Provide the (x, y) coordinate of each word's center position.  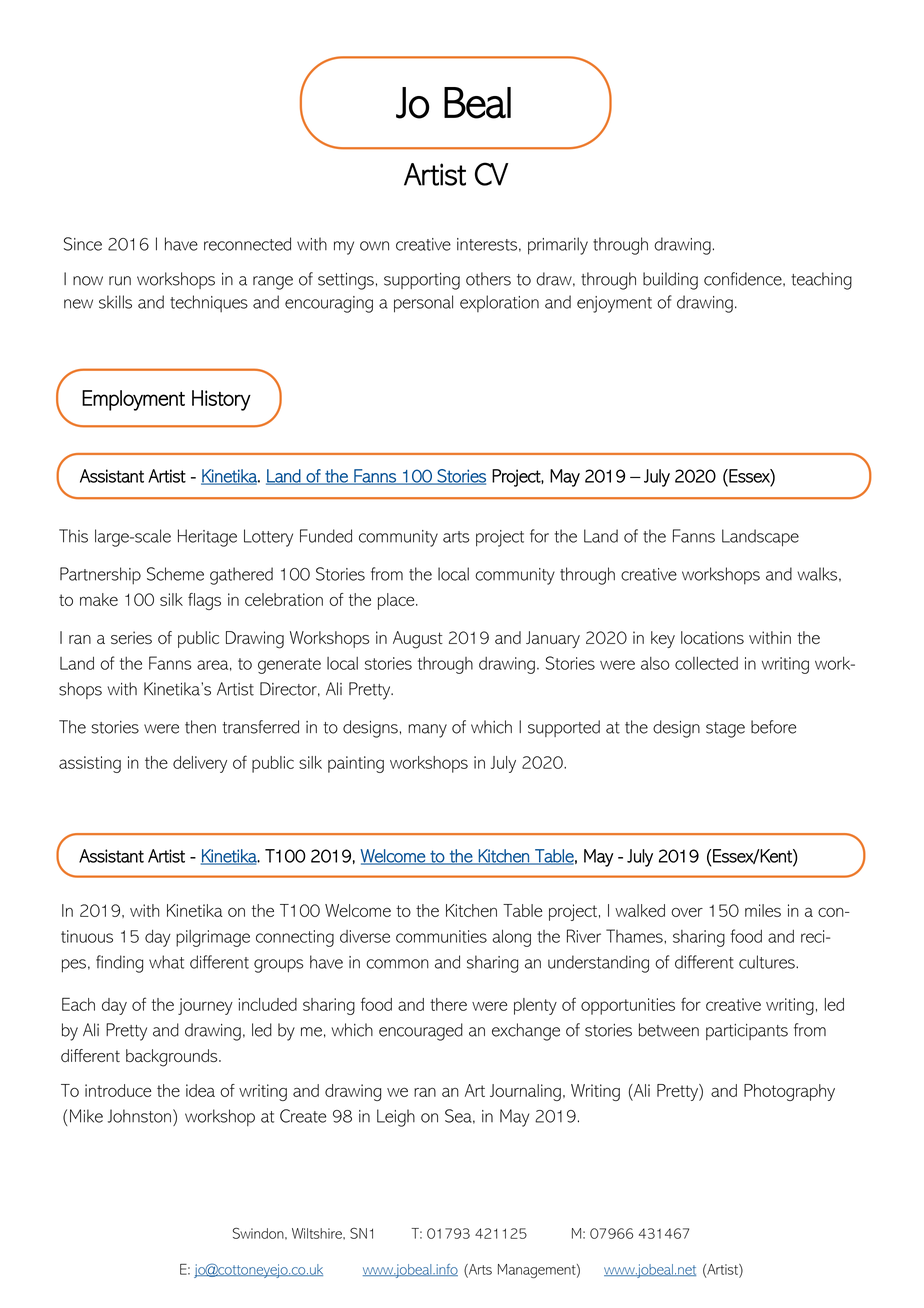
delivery (200, 764)
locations (712, 637)
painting (356, 764)
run (120, 281)
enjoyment (614, 304)
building (670, 281)
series (131, 637)
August (418, 640)
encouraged (421, 1032)
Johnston (139, 1116)
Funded (326, 536)
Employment (133, 400)
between (669, 1030)
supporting (422, 281)
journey (205, 1006)
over (687, 912)
